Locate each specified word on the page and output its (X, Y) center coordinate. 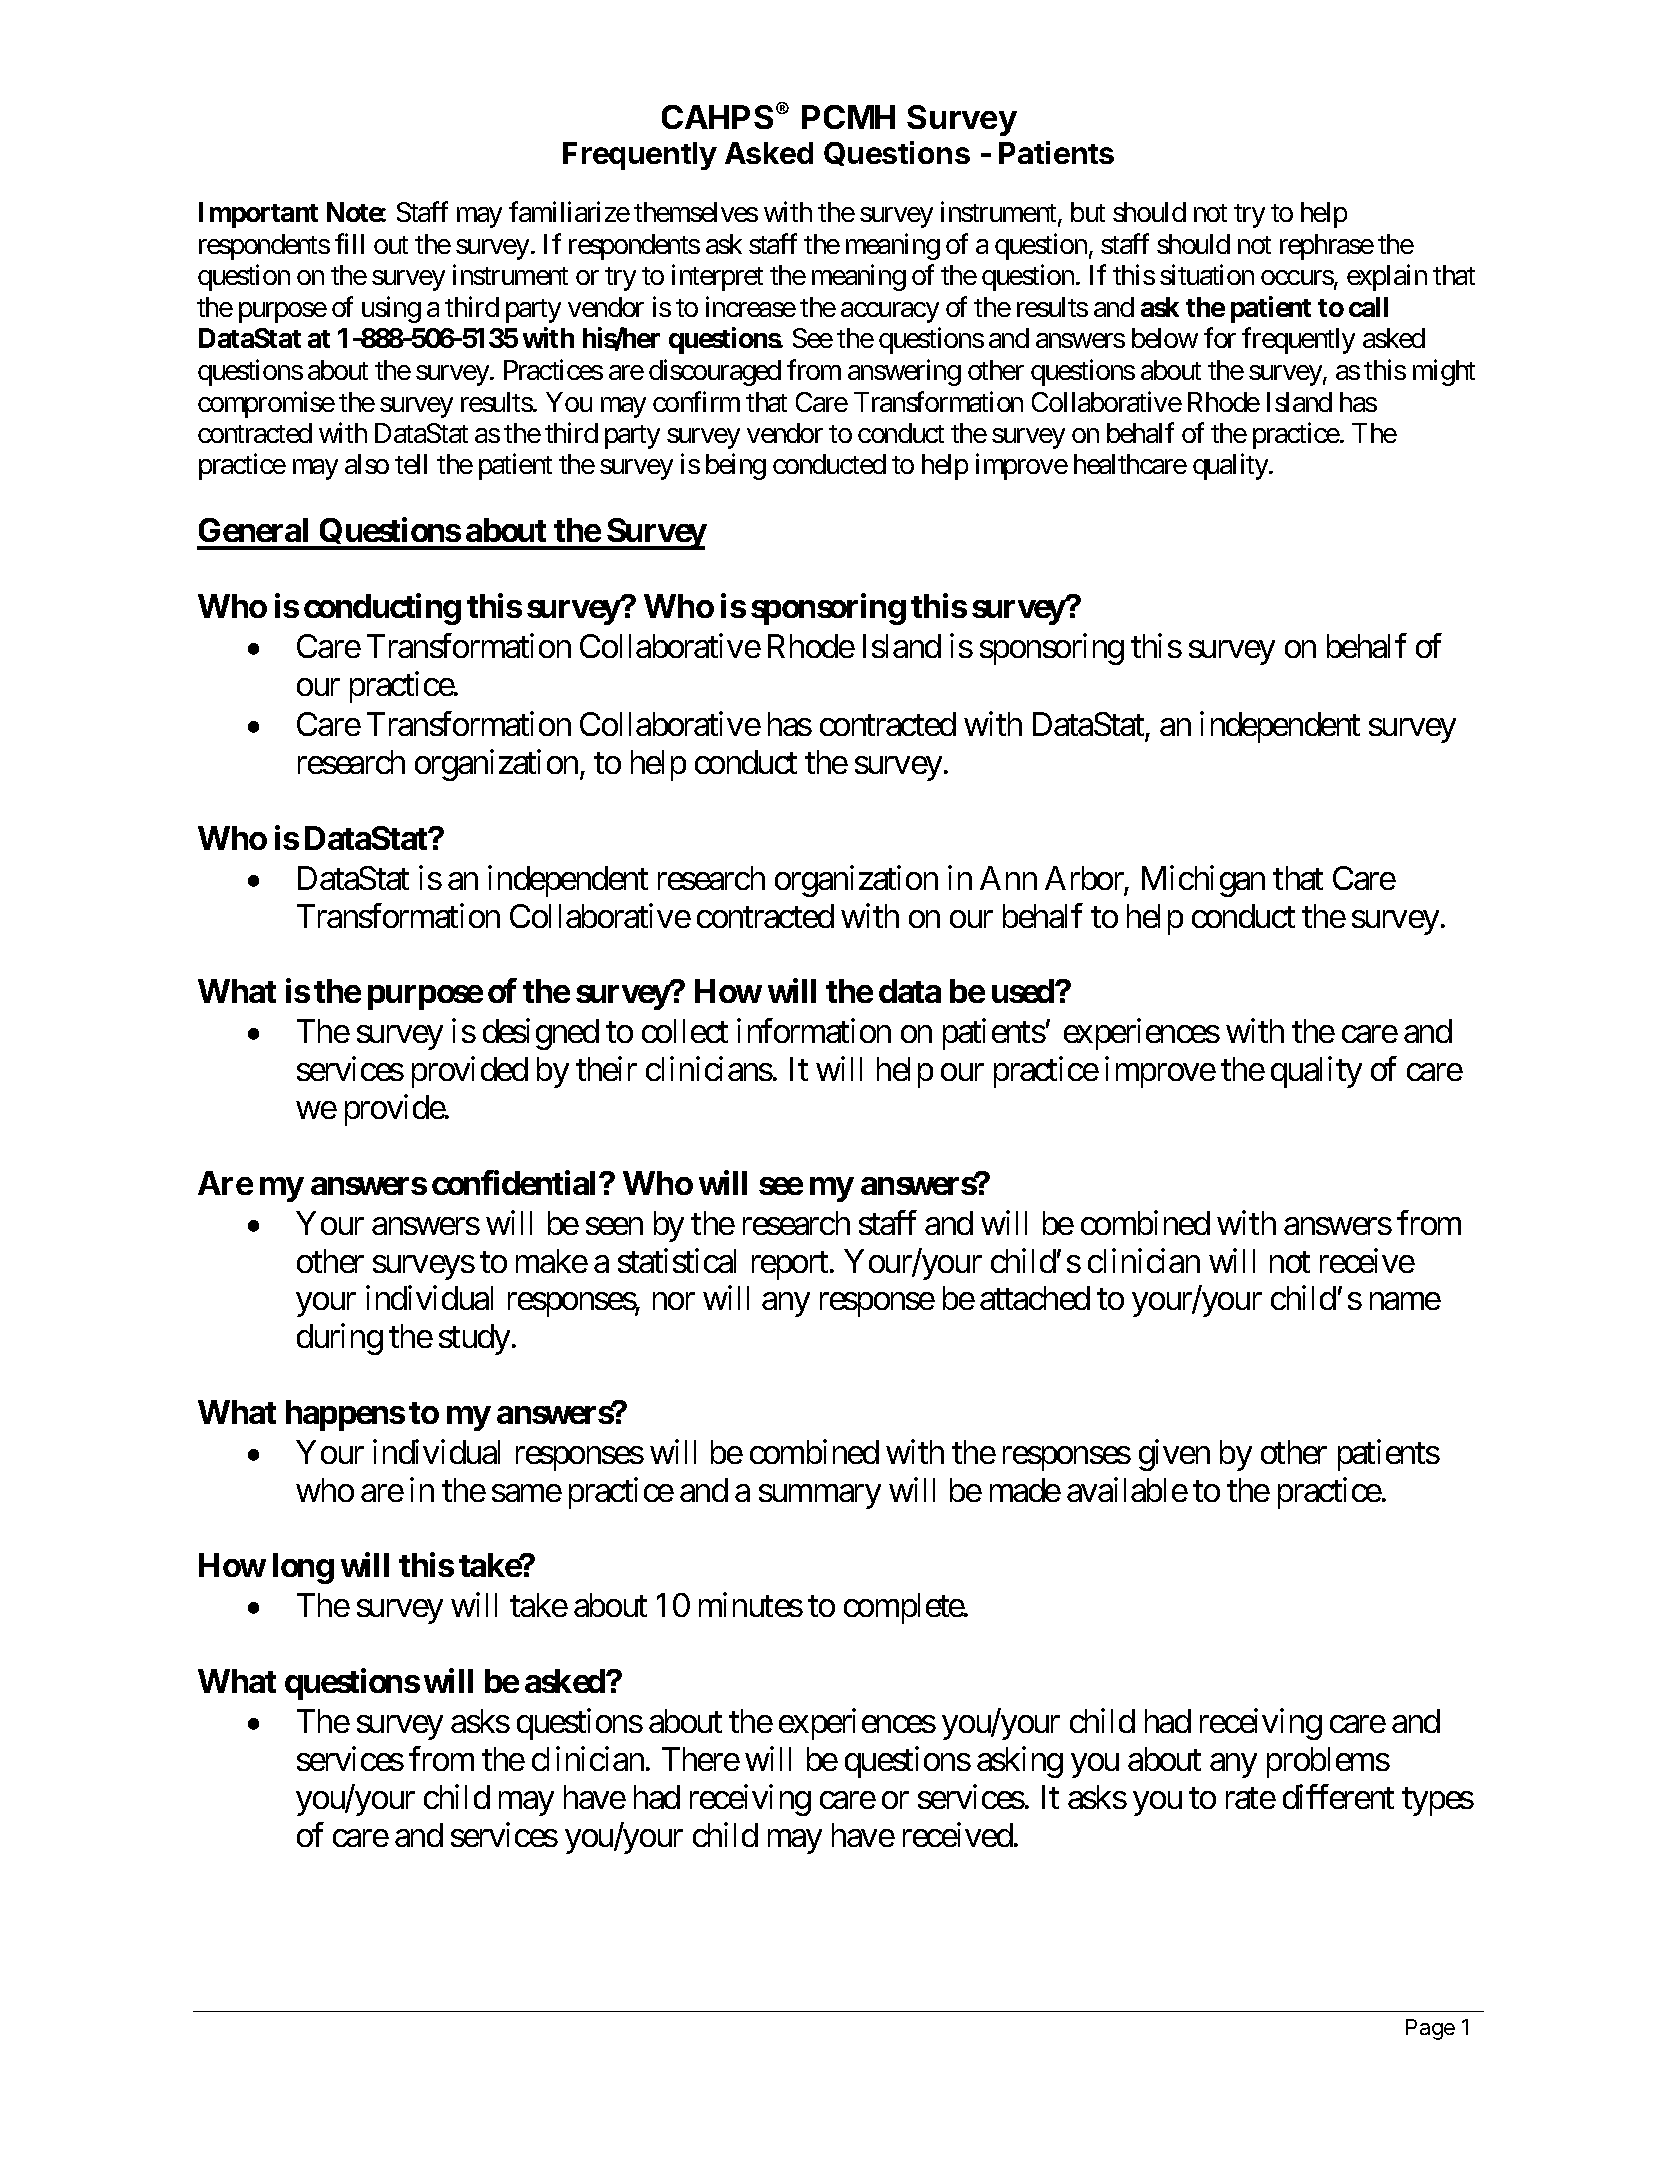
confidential (516, 1182)
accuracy (890, 312)
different (1338, 1796)
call (1368, 307)
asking (1020, 1762)
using (391, 309)
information (814, 1031)
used (1024, 991)
